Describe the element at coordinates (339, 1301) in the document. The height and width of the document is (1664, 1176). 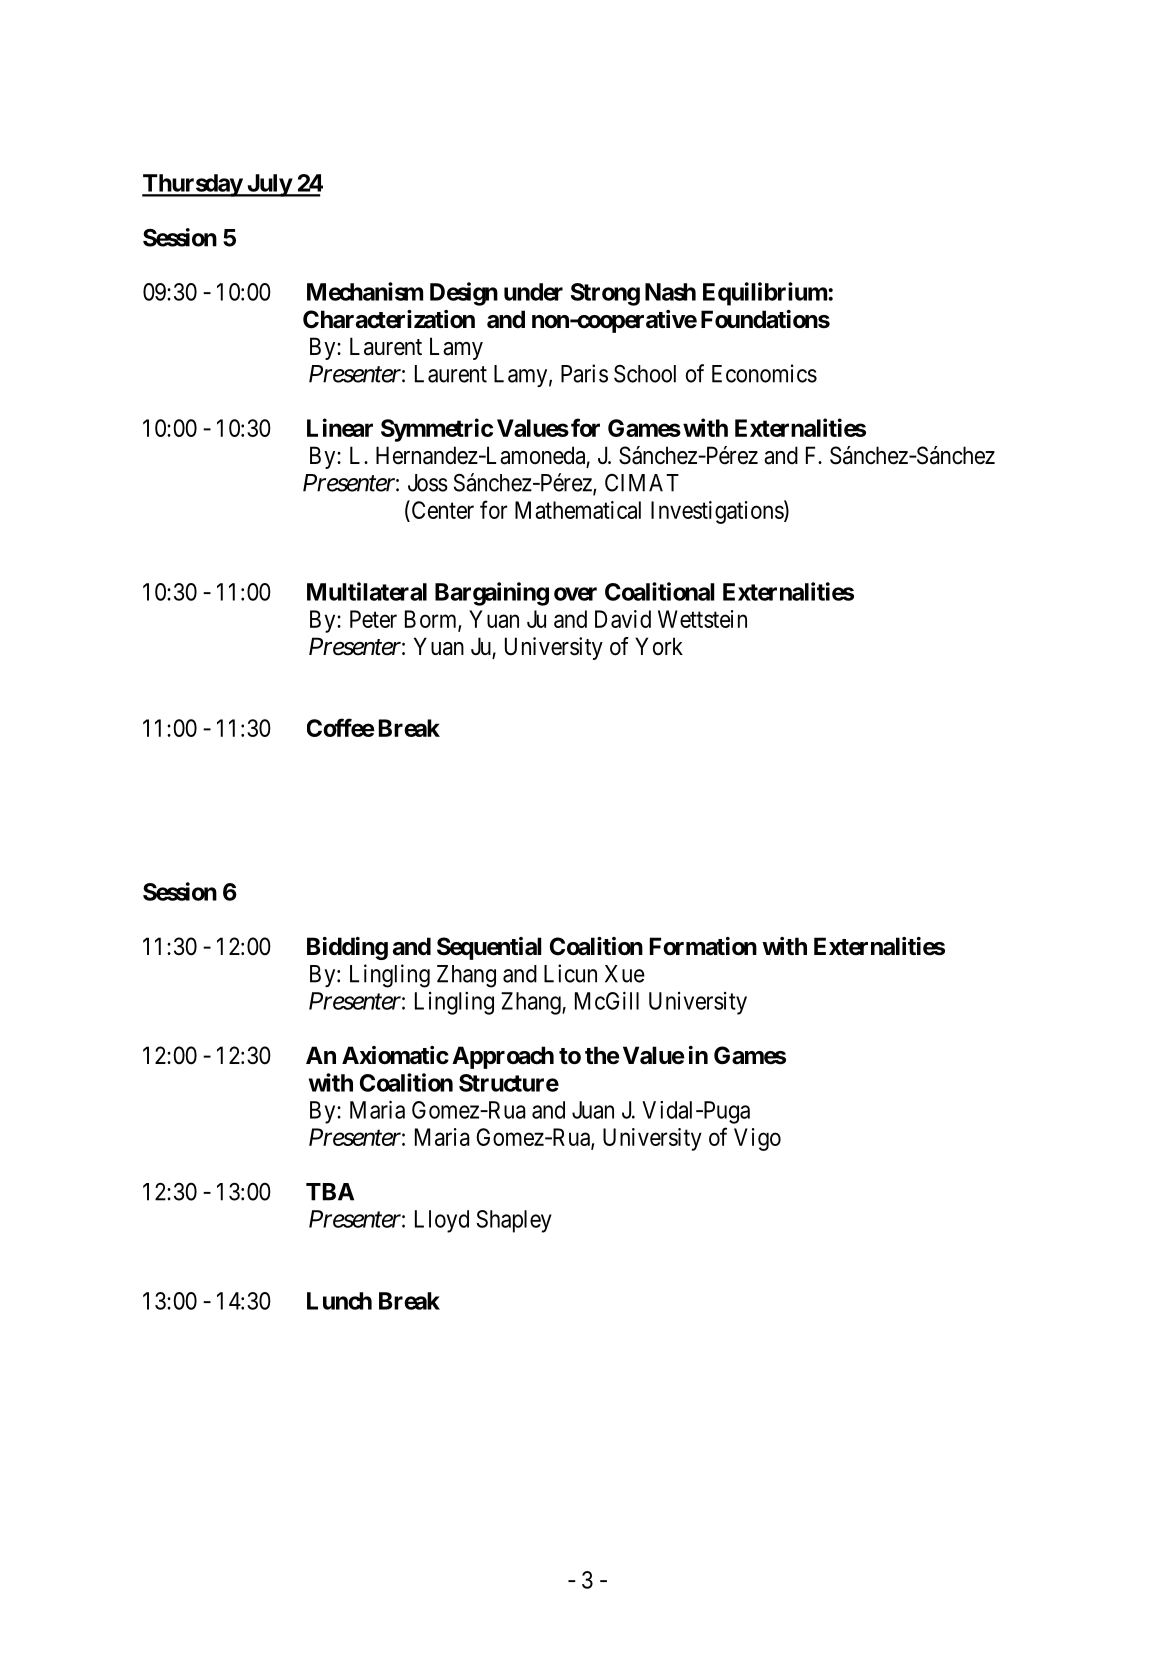
I see `Lunch` at that location.
